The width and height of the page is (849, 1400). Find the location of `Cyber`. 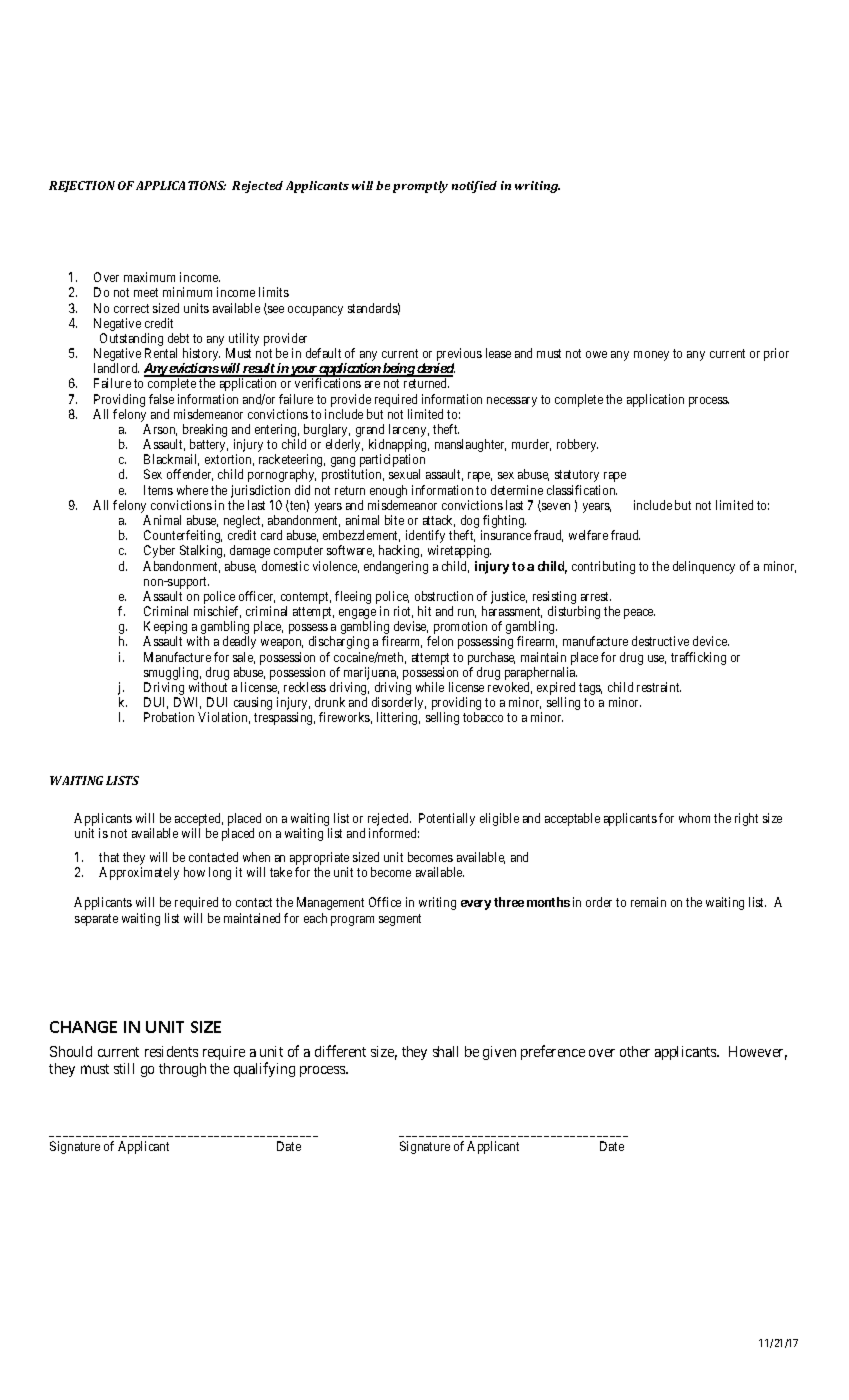

Cyber is located at coordinates (159, 551).
